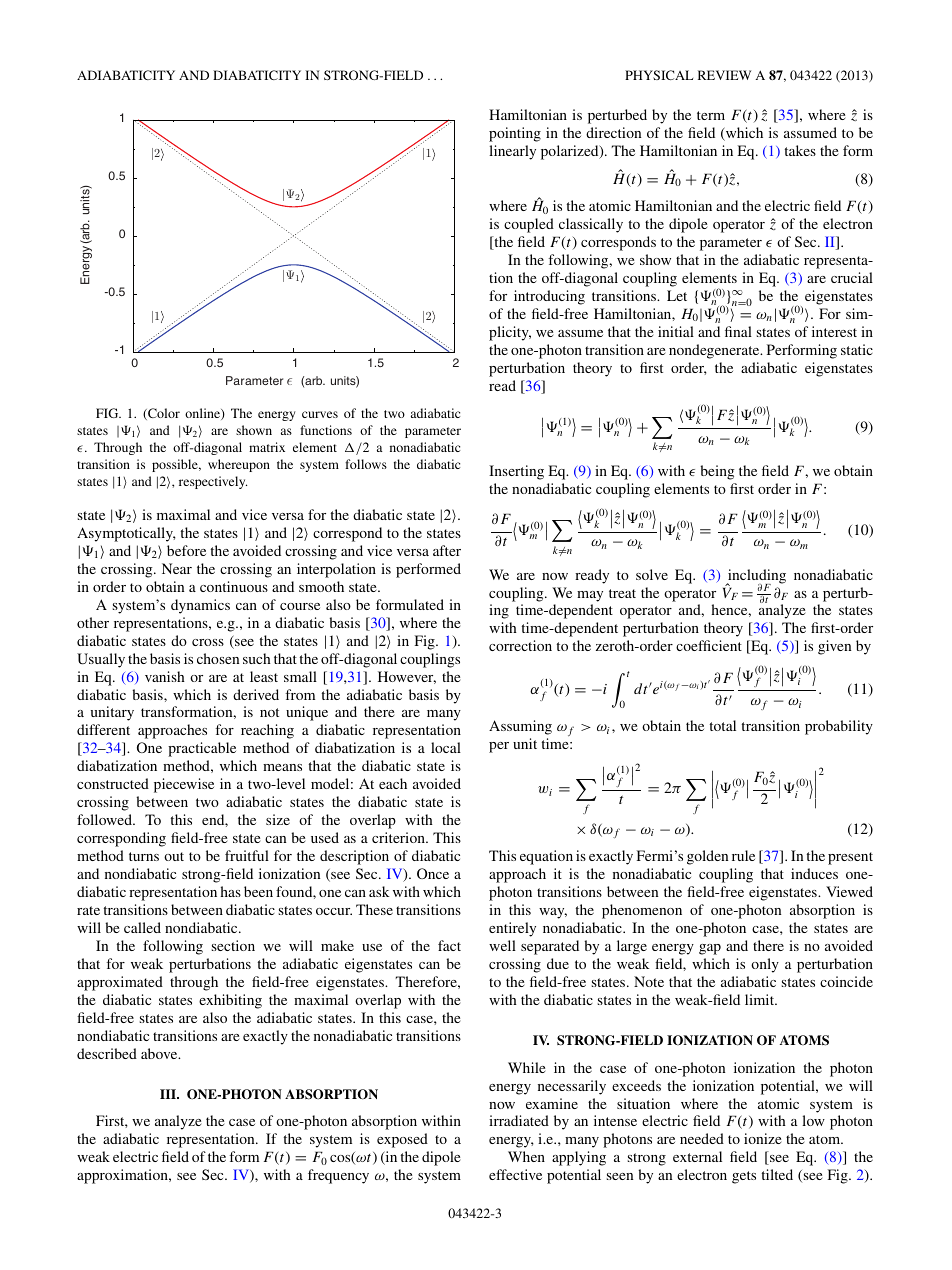  I want to click on However, so click(407, 677).
